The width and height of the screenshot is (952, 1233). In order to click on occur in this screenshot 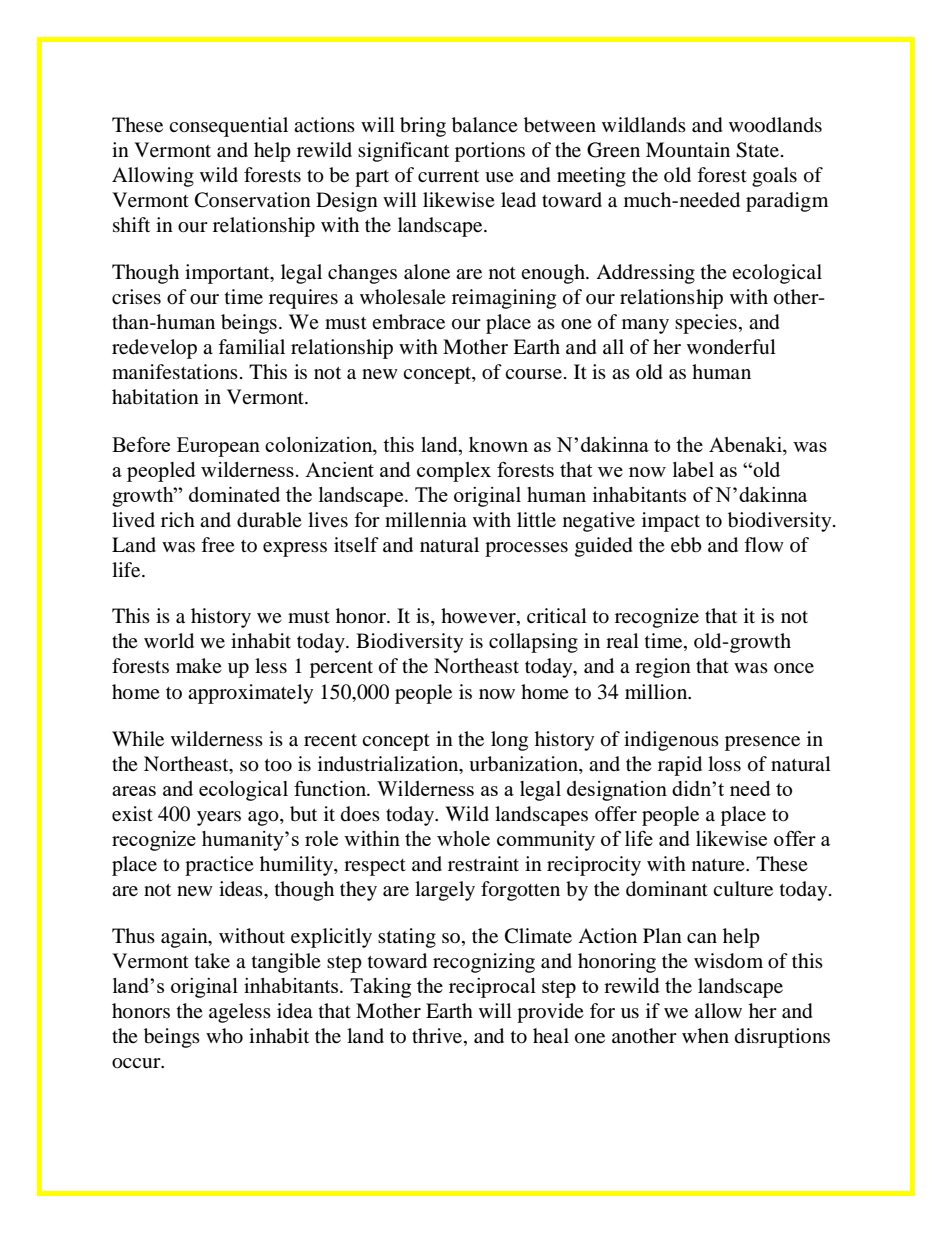, I will do `click(137, 1063)`.
